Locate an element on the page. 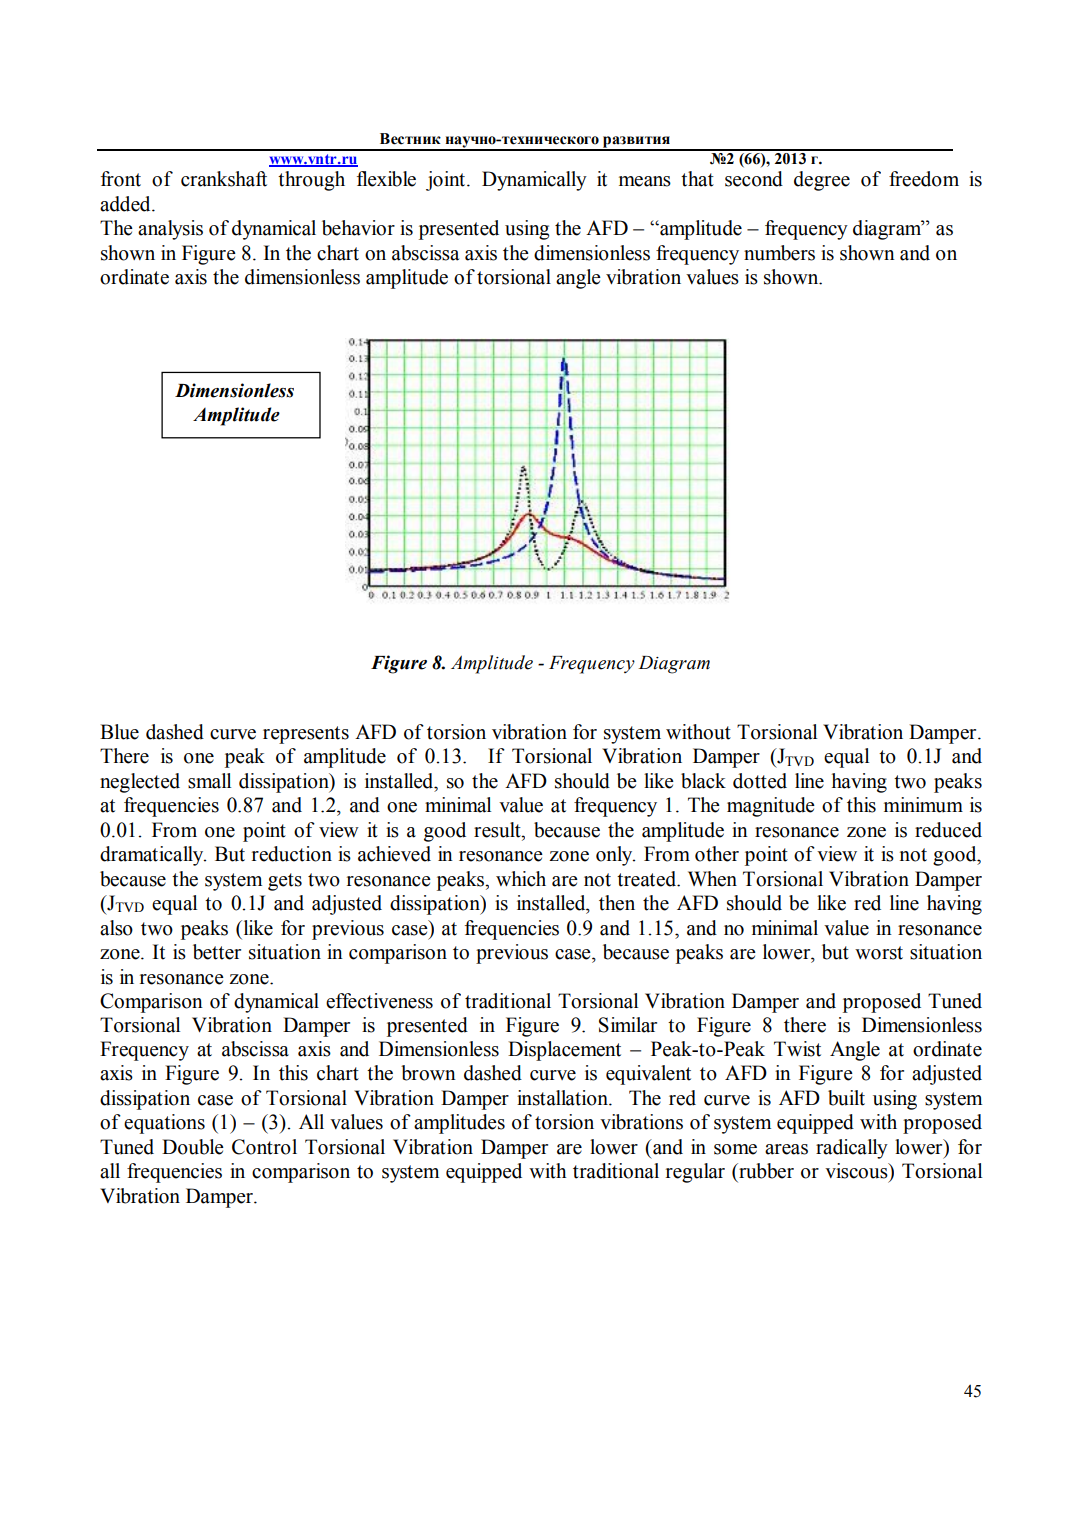 The image size is (1081, 1530). radically is located at coordinates (852, 1149).
